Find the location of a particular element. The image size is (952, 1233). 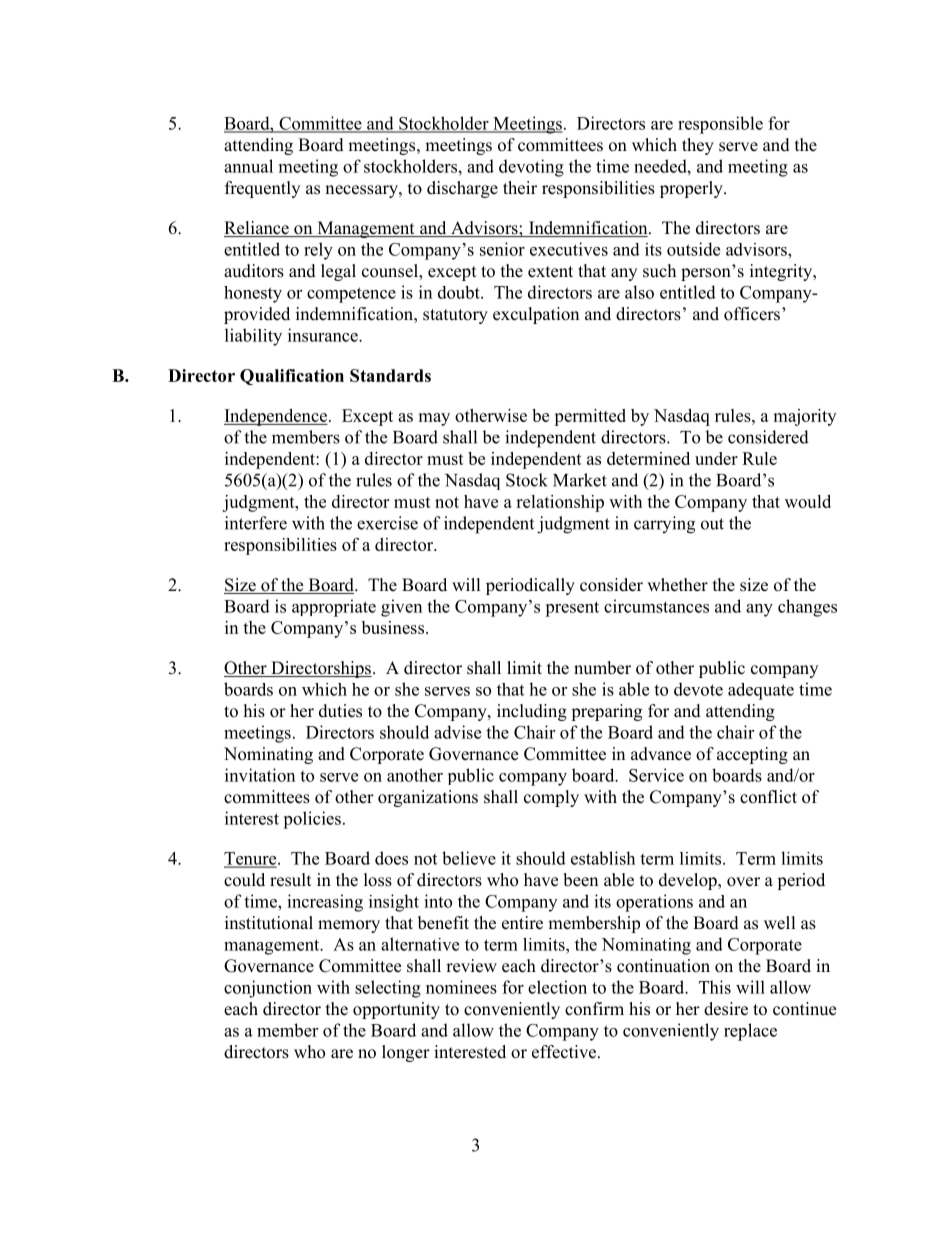

under is located at coordinates (716, 458).
